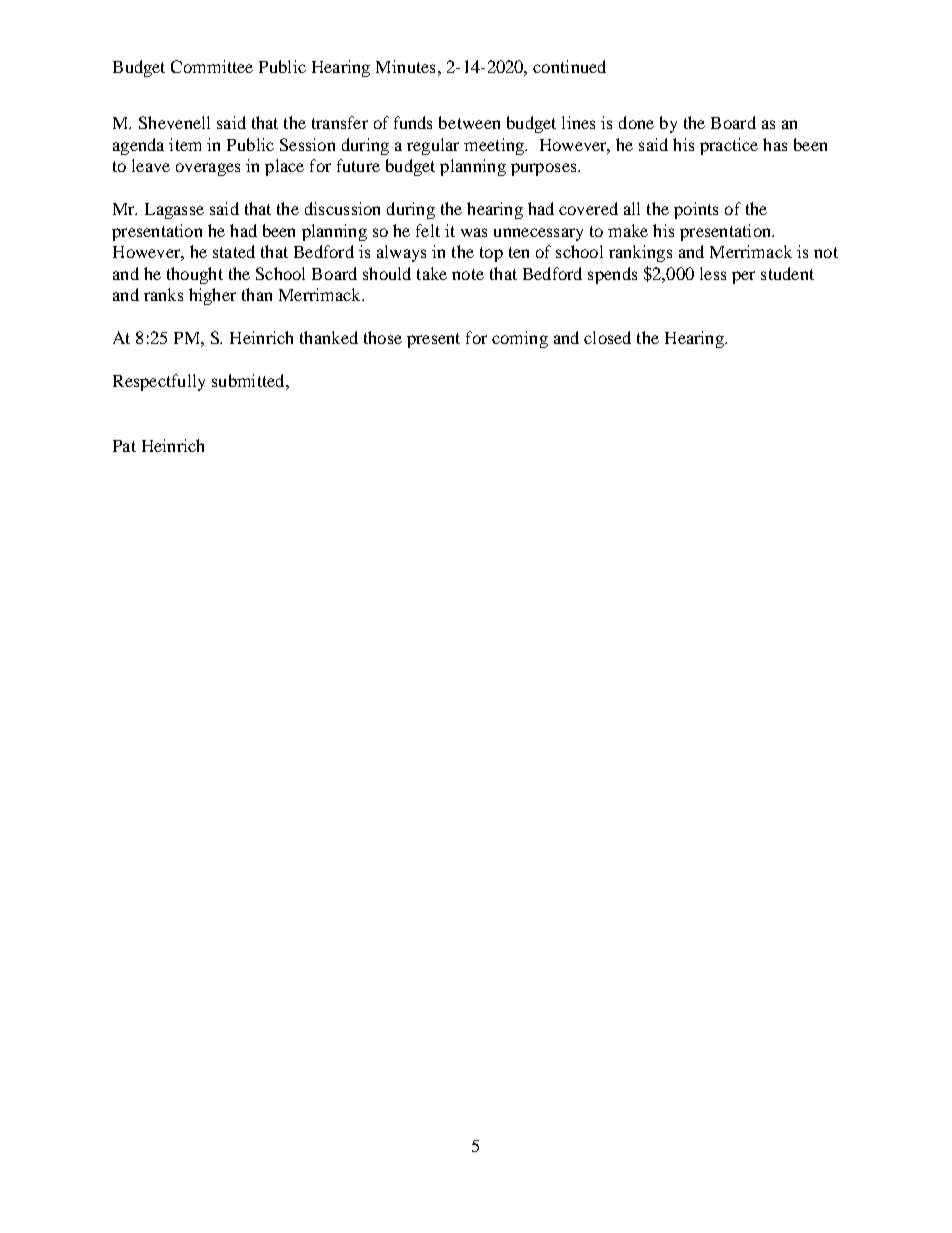 The image size is (952, 1233). Describe the element at coordinates (124, 446) in the image. I see `Pat` at that location.
